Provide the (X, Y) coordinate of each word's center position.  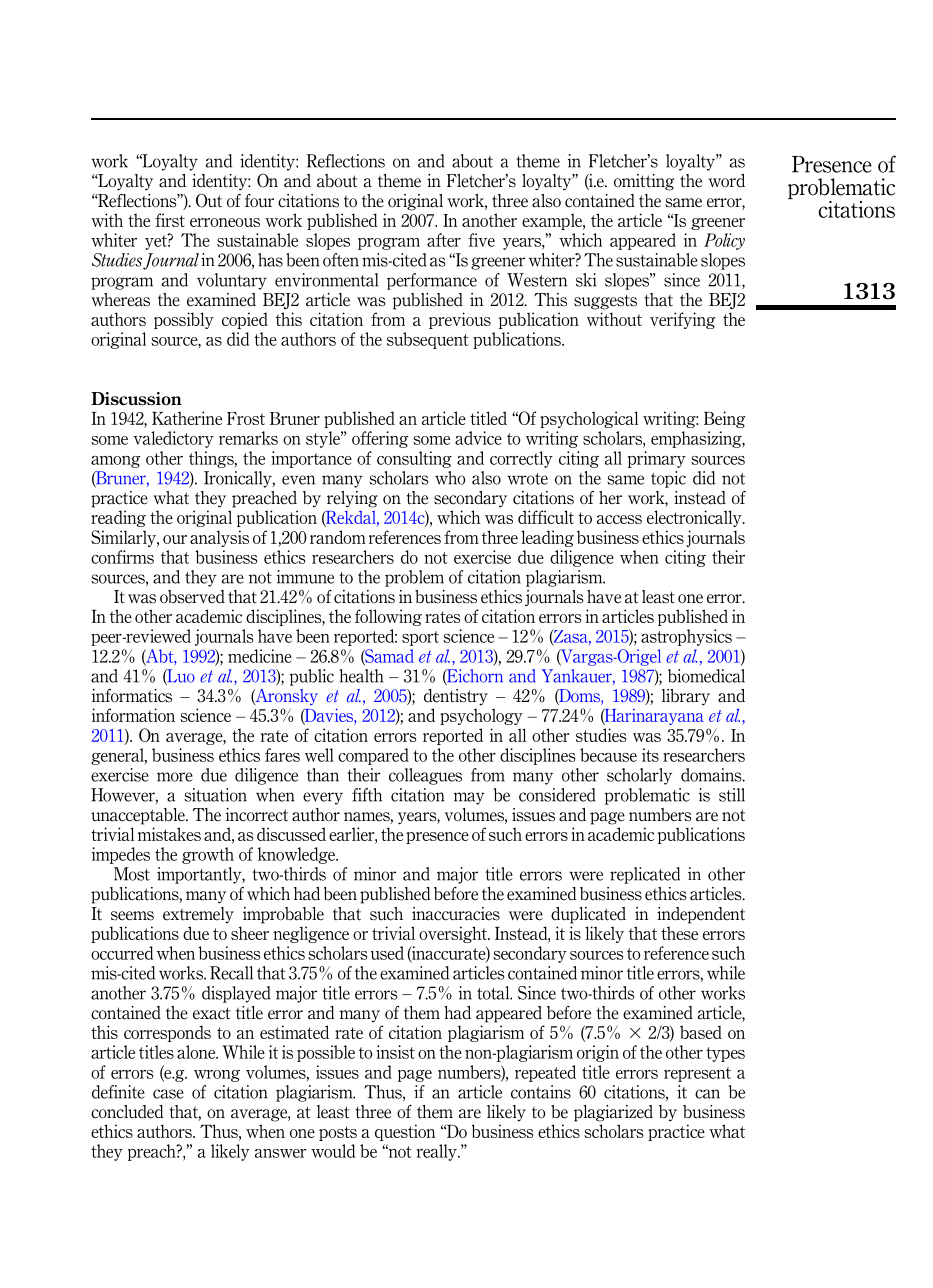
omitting (644, 182)
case (168, 1094)
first (170, 220)
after (444, 240)
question (405, 1132)
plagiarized (613, 1113)
